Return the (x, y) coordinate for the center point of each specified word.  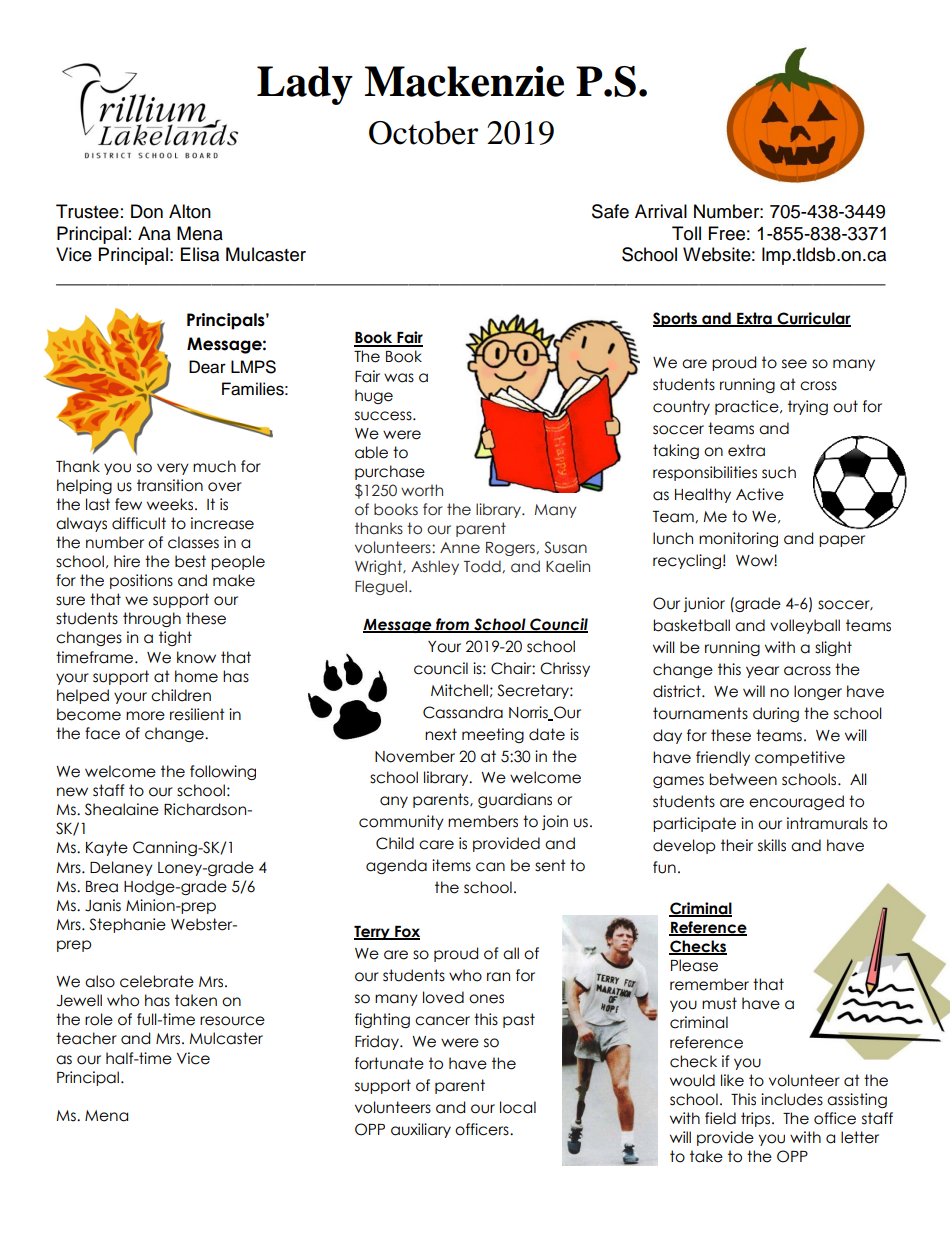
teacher (86, 1038)
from (452, 625)
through (152, 619)
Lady (305, 85)
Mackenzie (464, 81)
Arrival (661, 211)
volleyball (805, 626)
